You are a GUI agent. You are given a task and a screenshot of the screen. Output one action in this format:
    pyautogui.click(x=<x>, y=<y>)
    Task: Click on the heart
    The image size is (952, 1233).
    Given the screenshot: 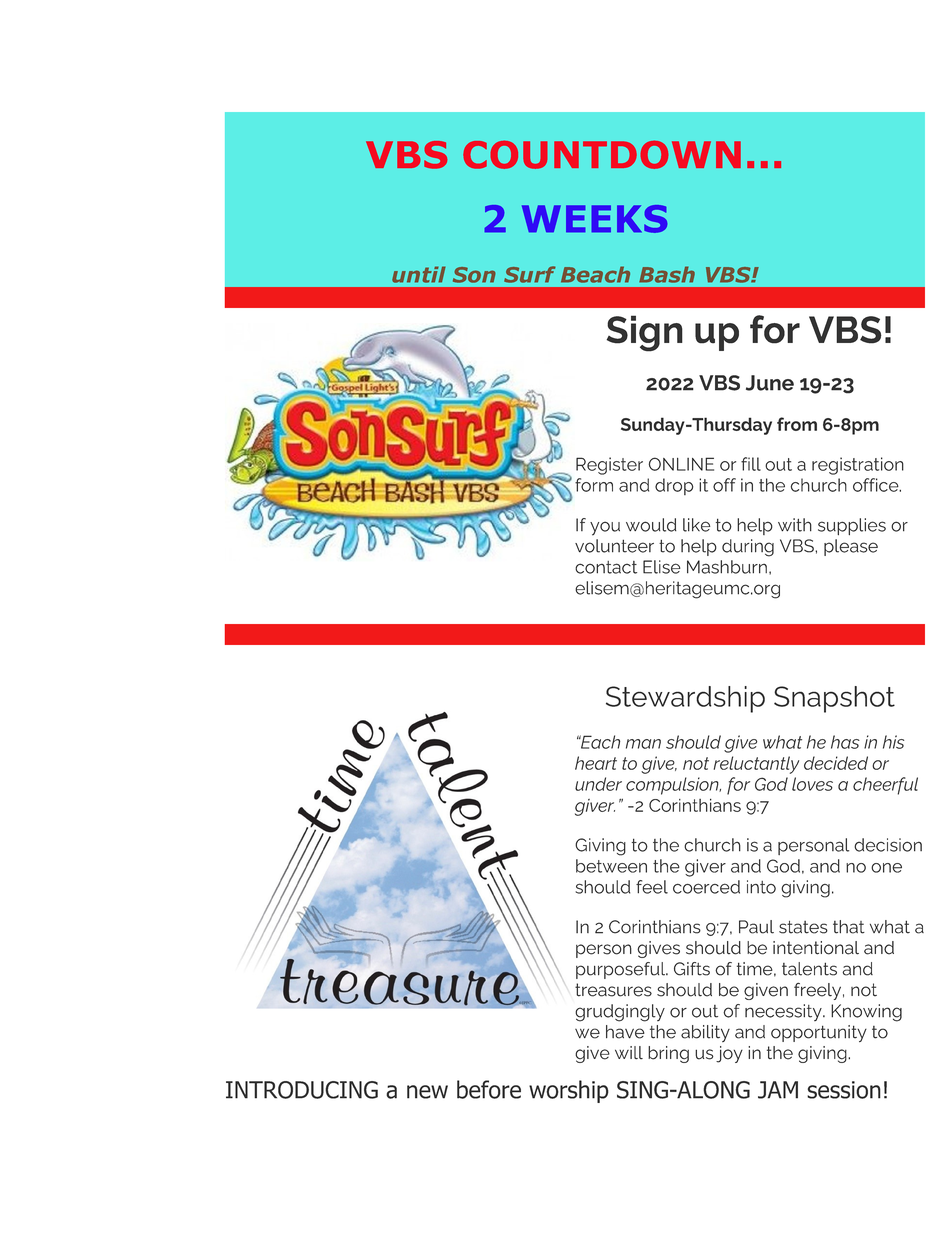 What is the action you would take?
    pyautogui.click(x=596, y=763)
